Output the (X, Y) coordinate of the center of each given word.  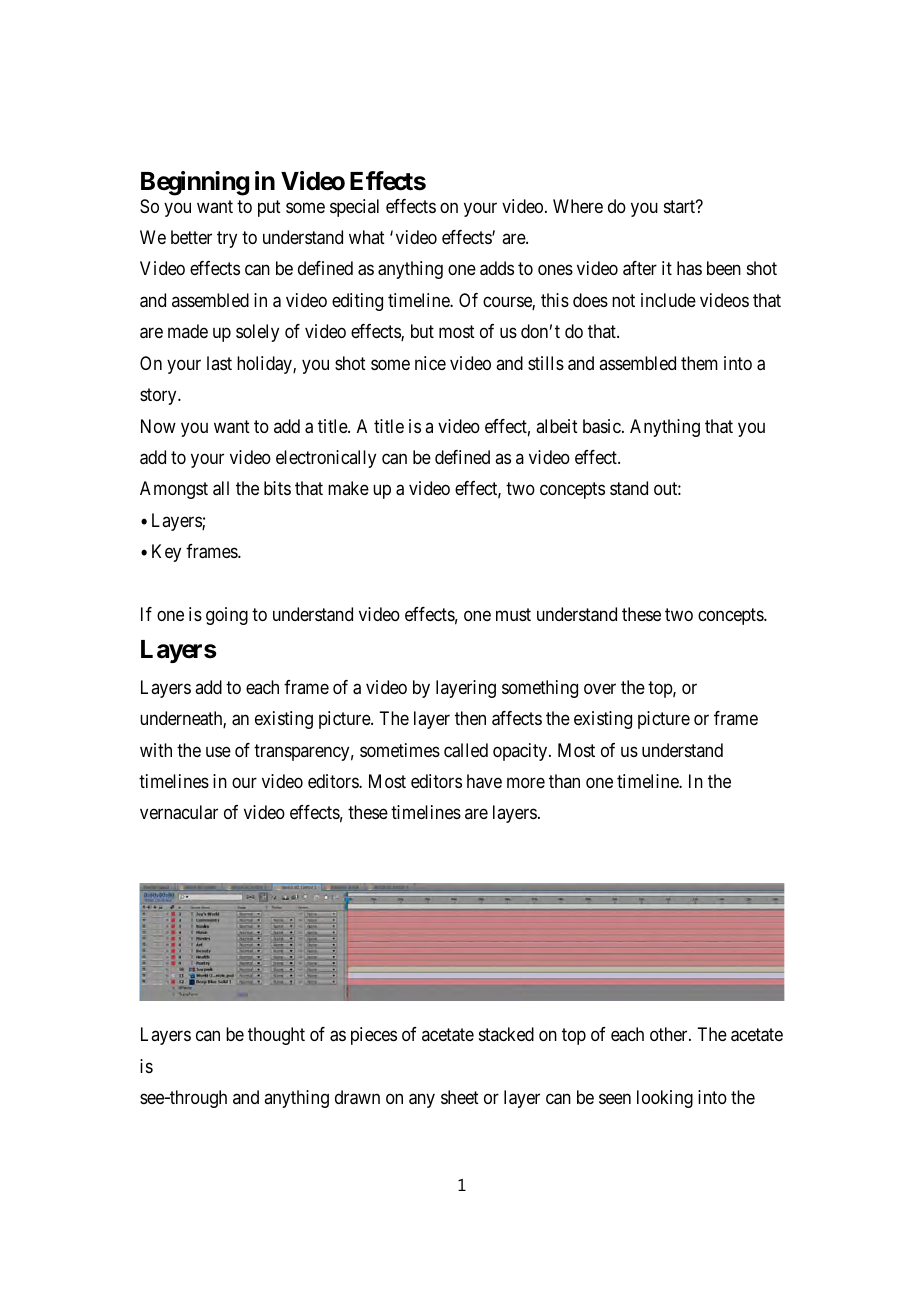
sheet (460, 1097)
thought (276, 1036)
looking (665, 1099)
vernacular (179, 812)
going (227, 616)
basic (602, 426)
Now (158, 426)
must (513, 614)
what (367, 237)
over (600, 688)
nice (430, 363)
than (564, 781)
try (227, 239)
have (484, 781)
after (640, 268)
